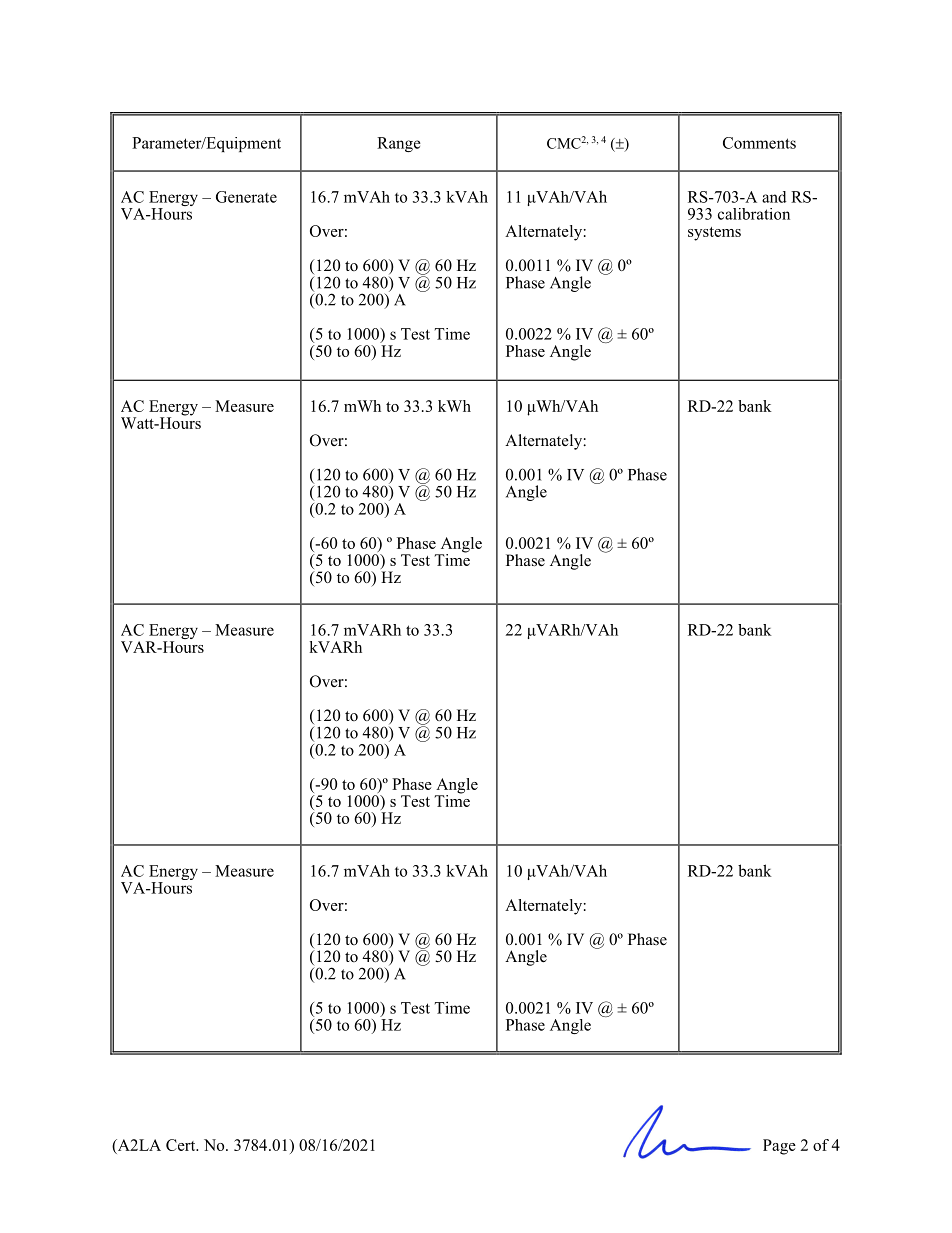  I want to click on and, so click(774, 197).
